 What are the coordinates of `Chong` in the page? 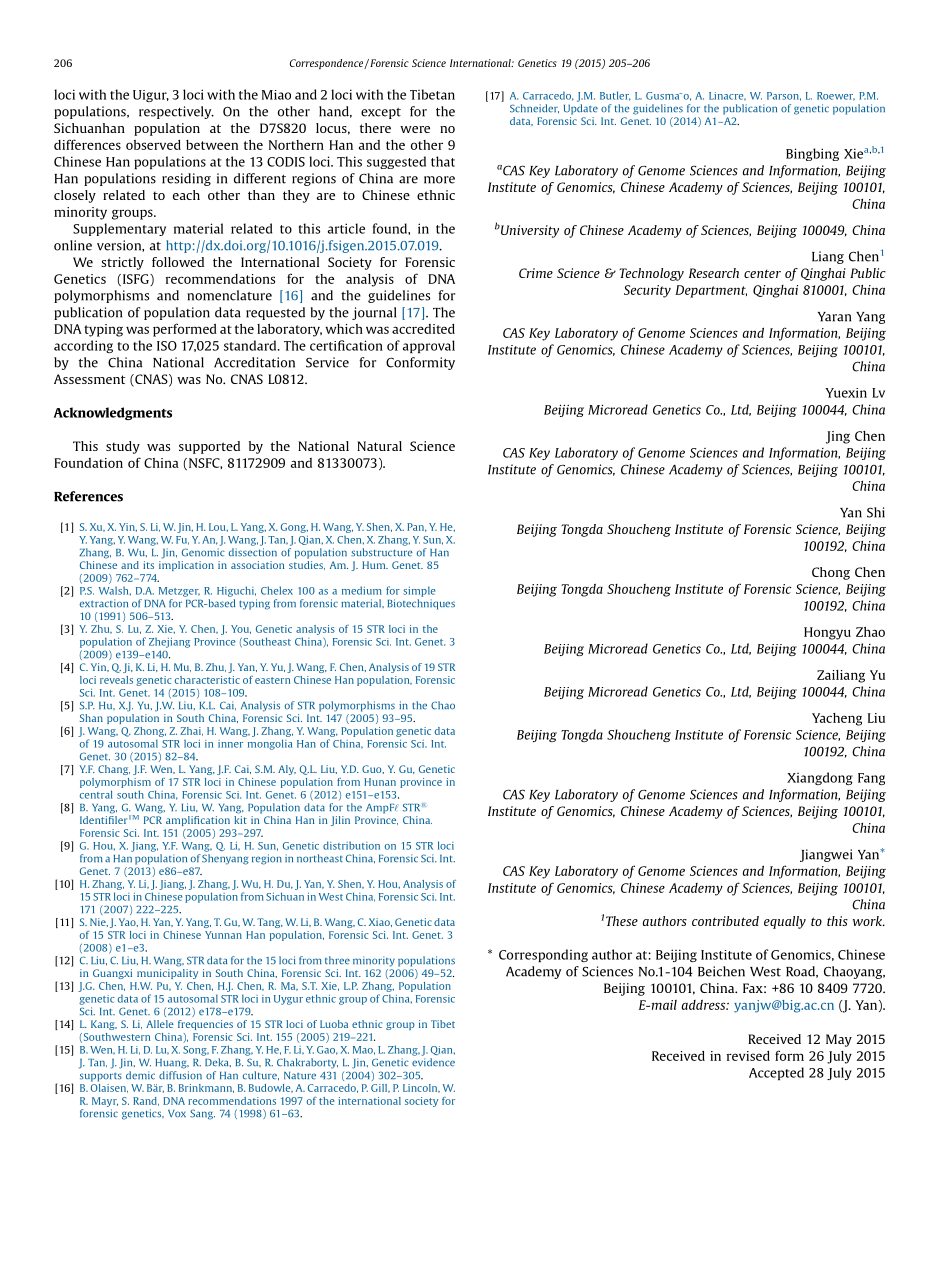 It's located at (831, 573).
